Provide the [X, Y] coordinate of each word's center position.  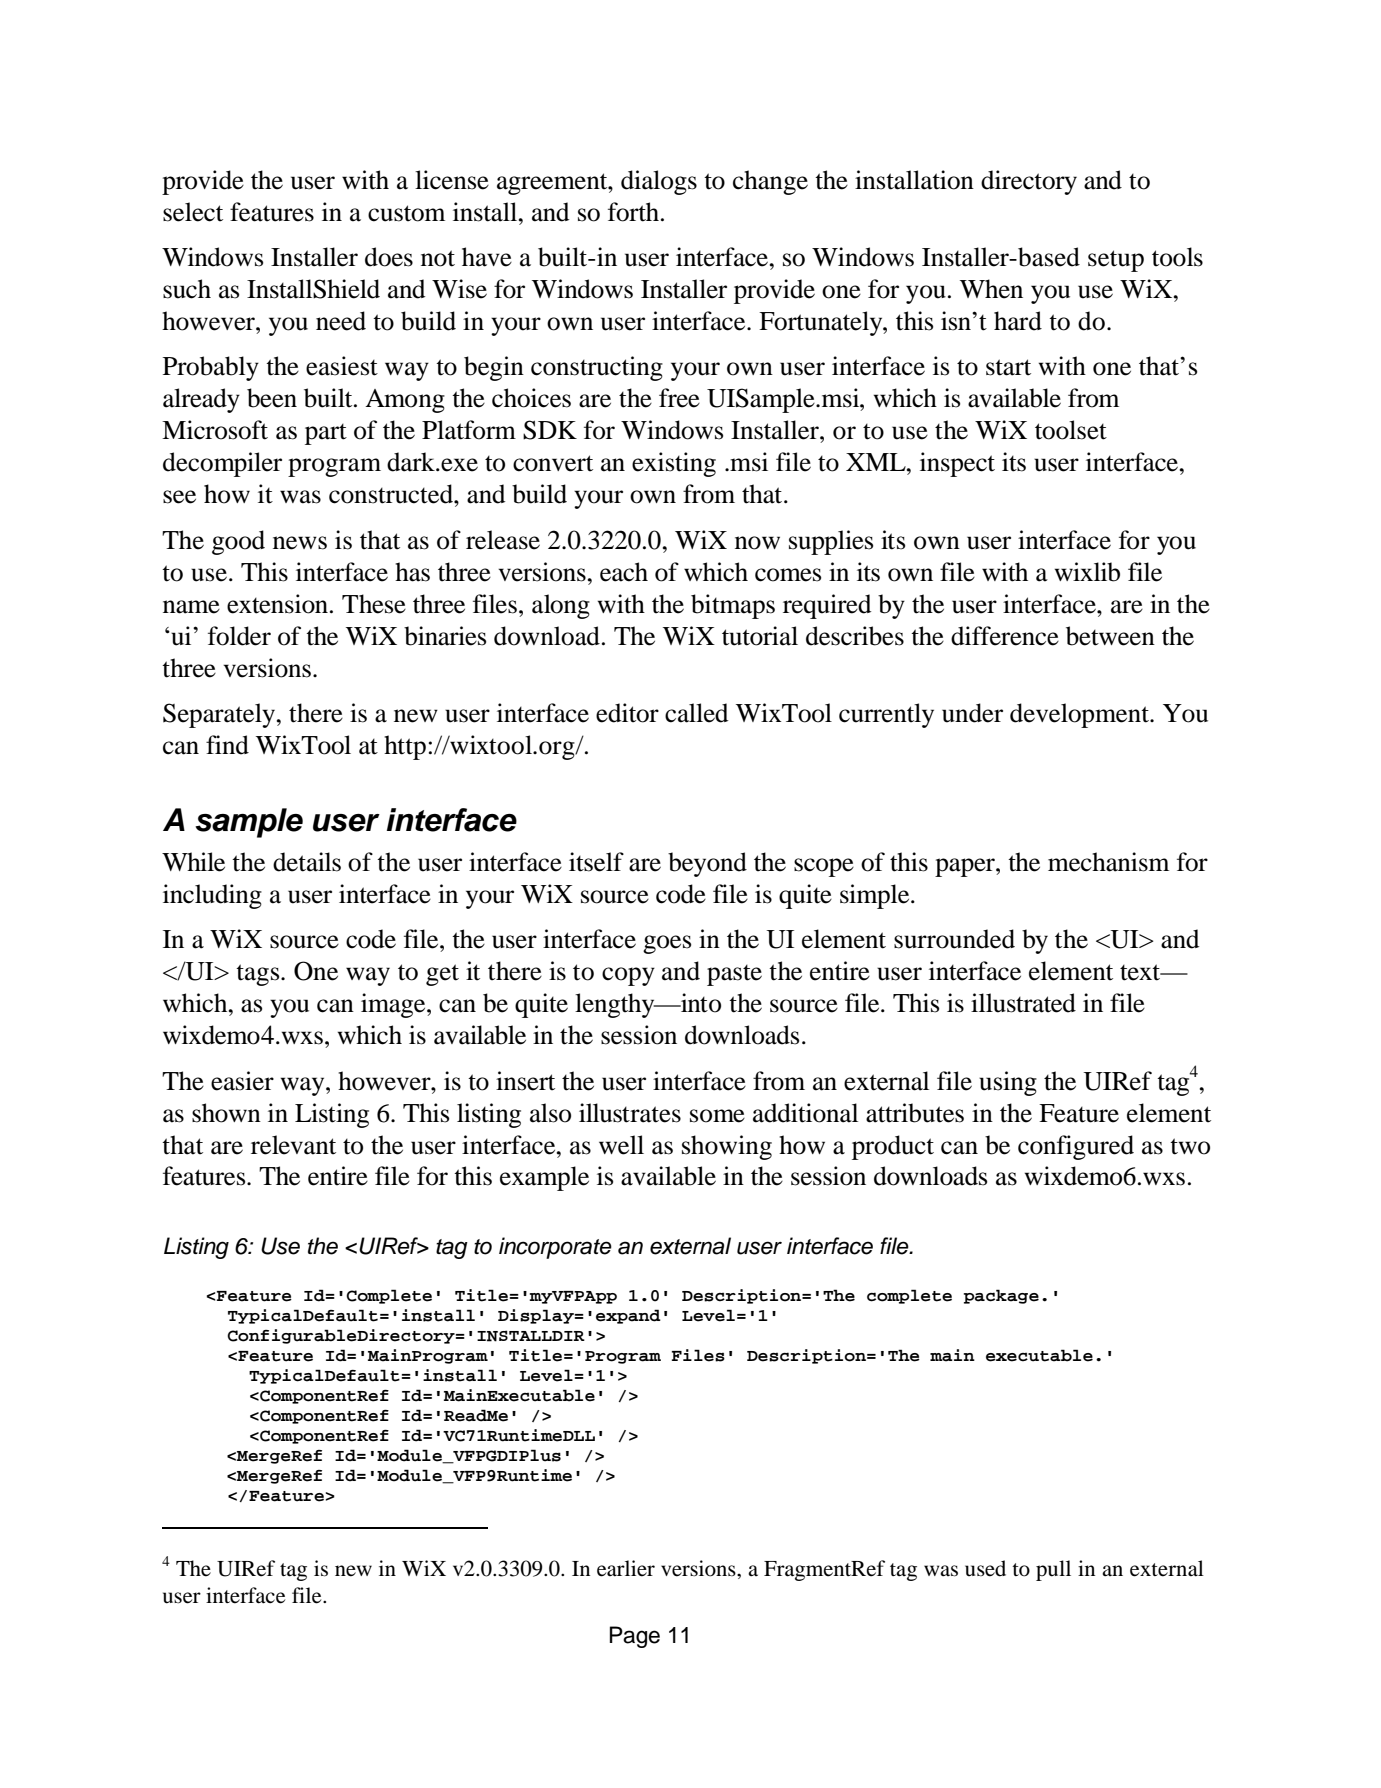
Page [635, 1637]
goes [667, 944]
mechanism [1108, 862]
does [389, 257]
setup [1116, 261]
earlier [626, 1568]
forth [635, 212]
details [307, 862]
